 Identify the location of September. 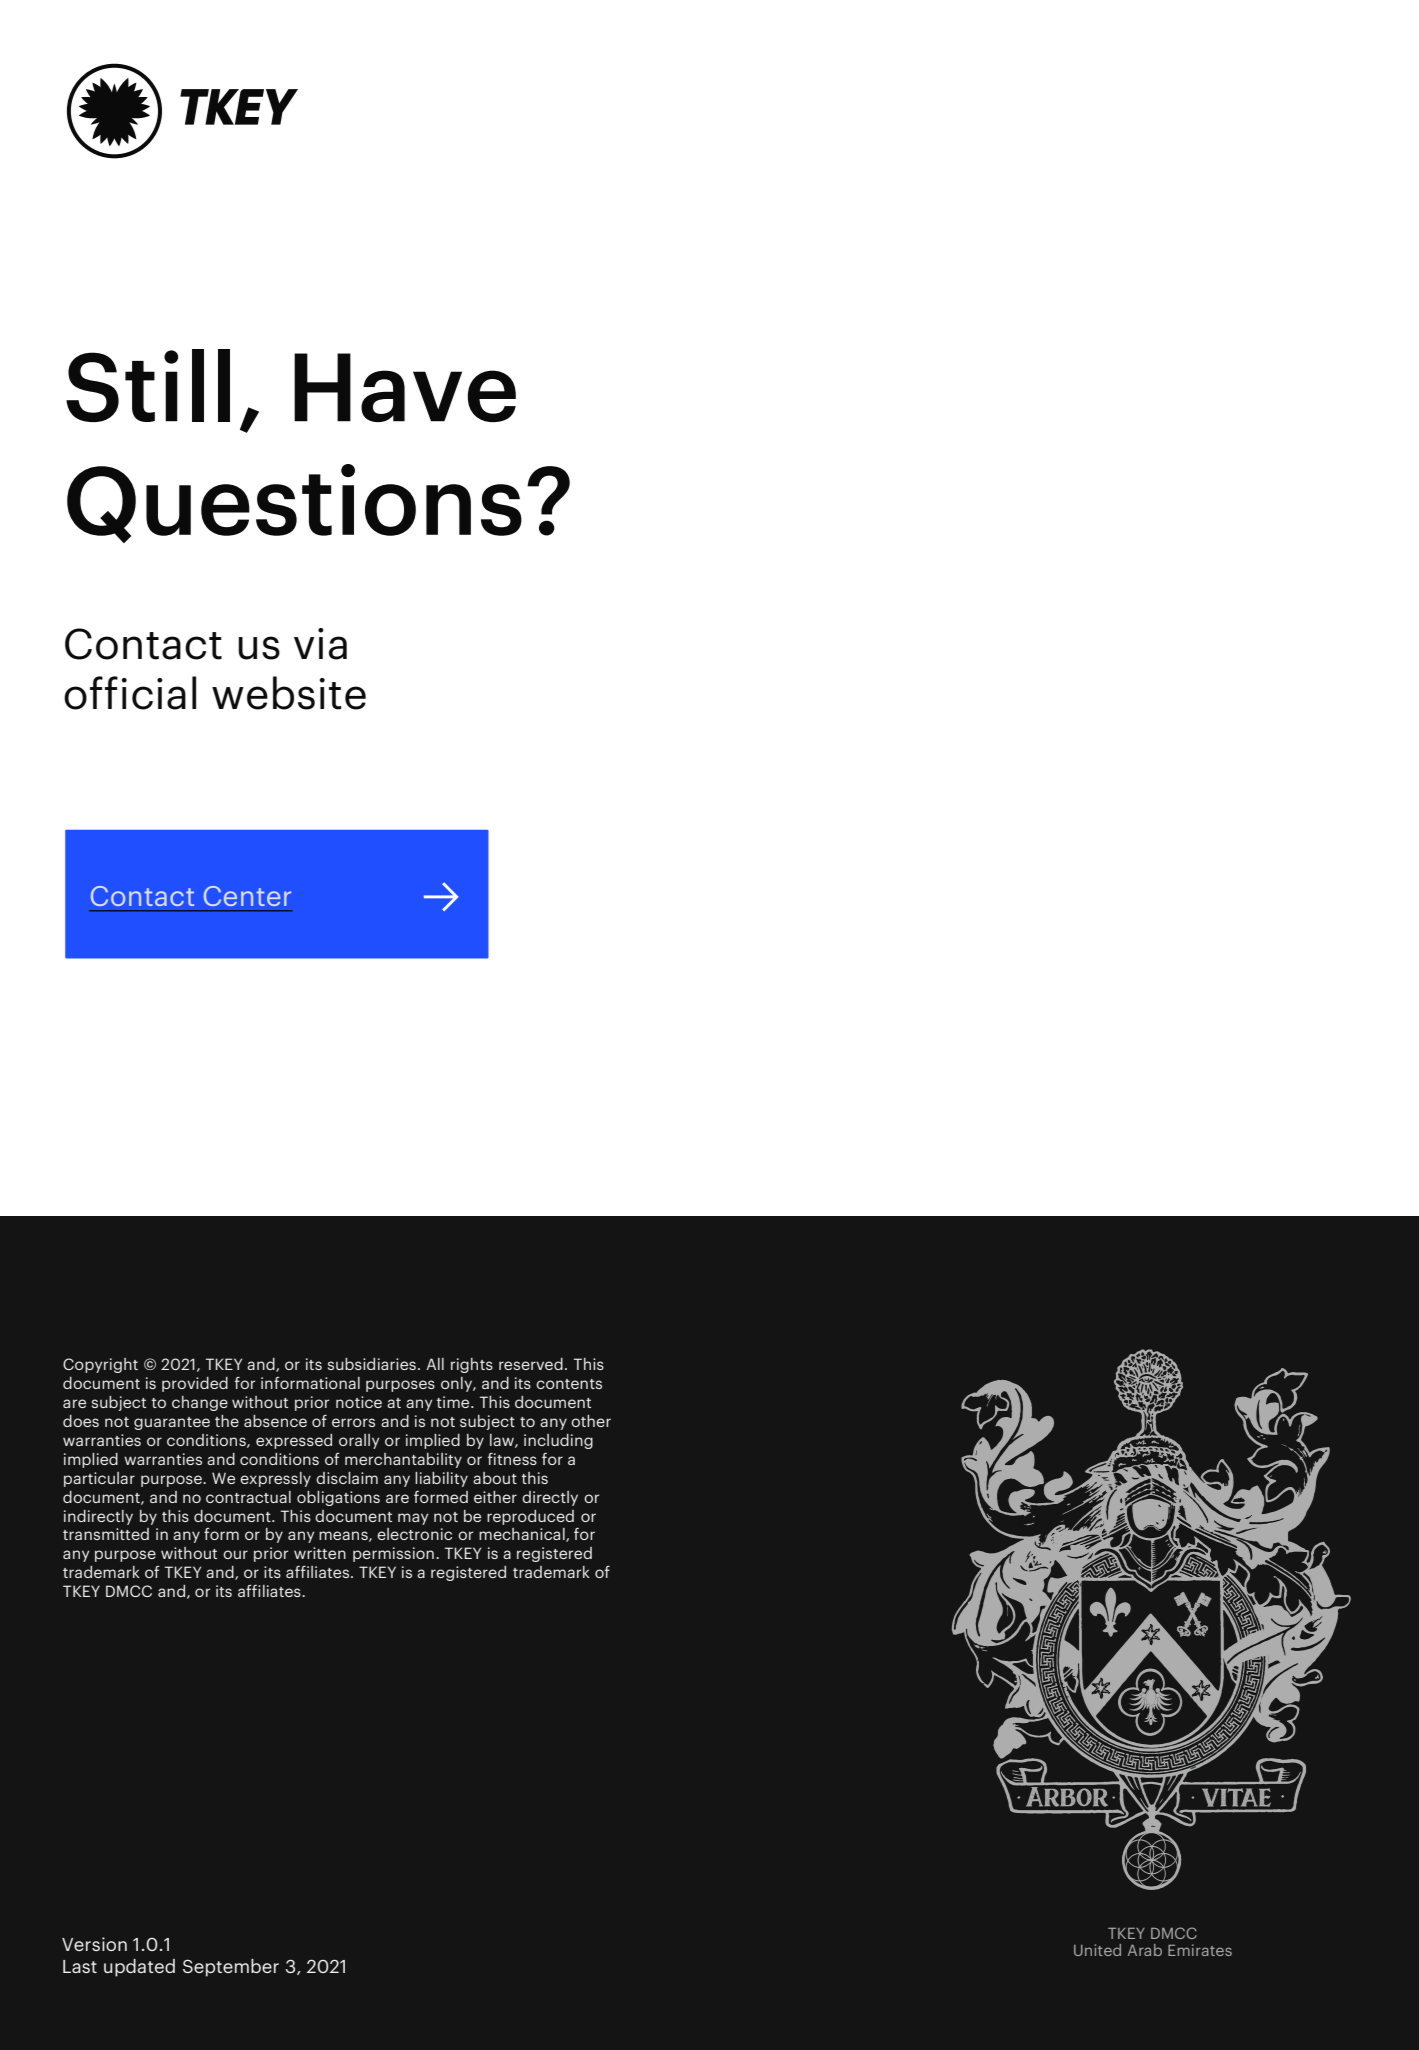
(231, 1968).
